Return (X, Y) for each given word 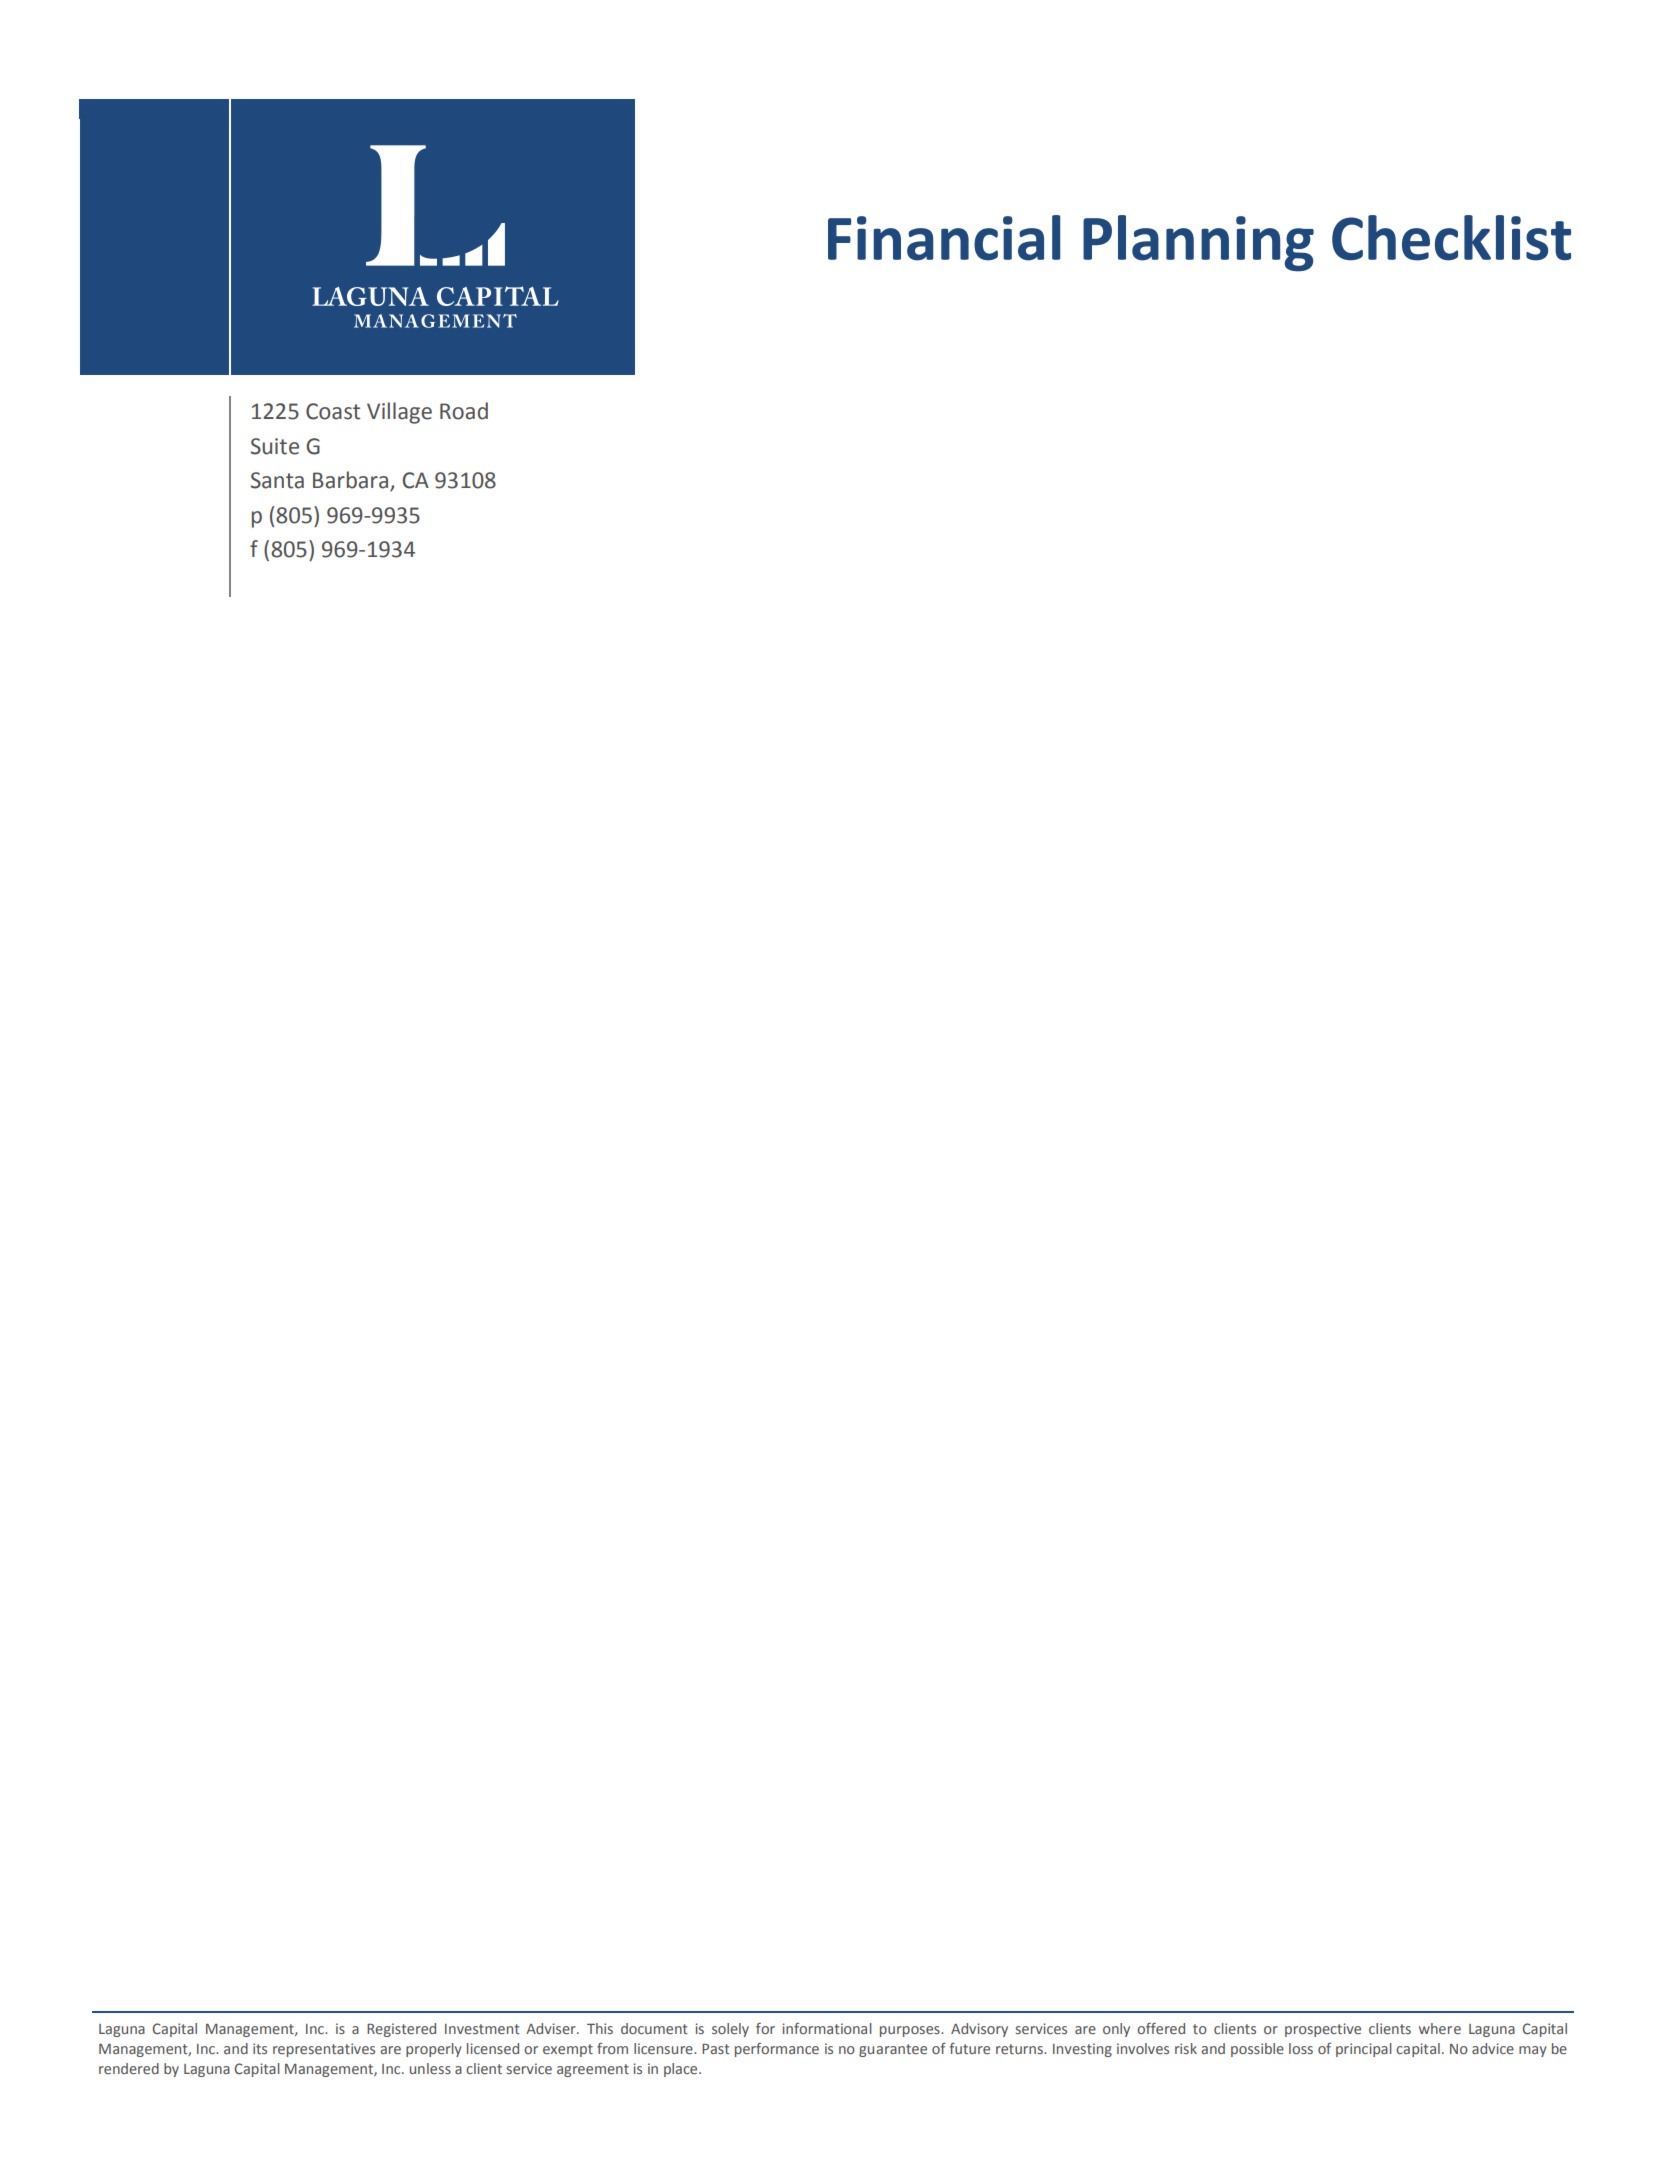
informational (827, 2028)
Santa (277, 480)
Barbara (352, 481)
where (1440, 2028)
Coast (333, 411)
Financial (944, 238)
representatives (324, 2050)
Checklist (1451, 238)
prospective (1323, 2030)
